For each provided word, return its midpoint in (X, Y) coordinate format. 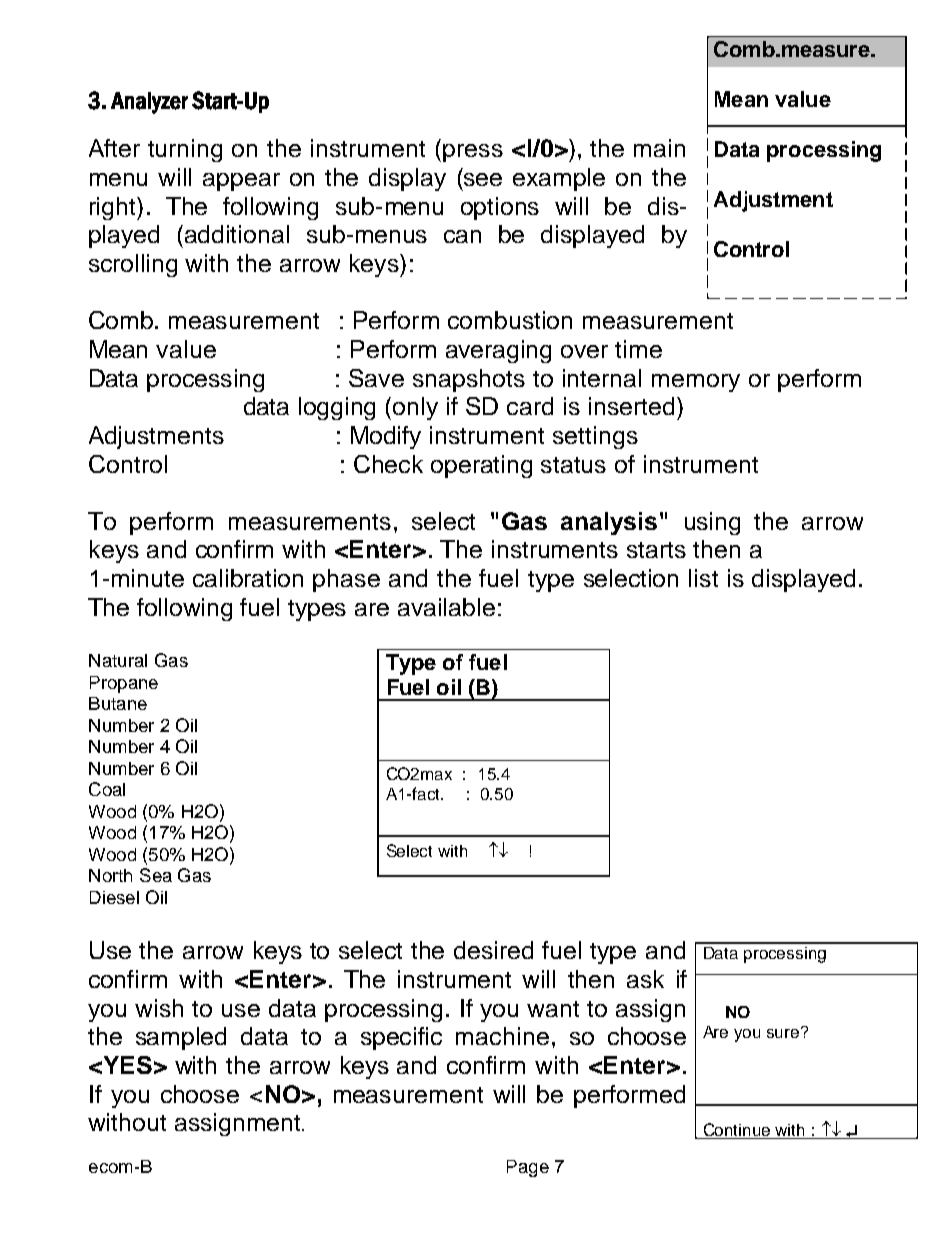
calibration (248, 578)
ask (645, 979)
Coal (107, 789)
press (473, 153)
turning (185, 150)
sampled (181, 1038)
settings (595, 437)
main (659, 148)
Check (388, 464)
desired (493, 950)
